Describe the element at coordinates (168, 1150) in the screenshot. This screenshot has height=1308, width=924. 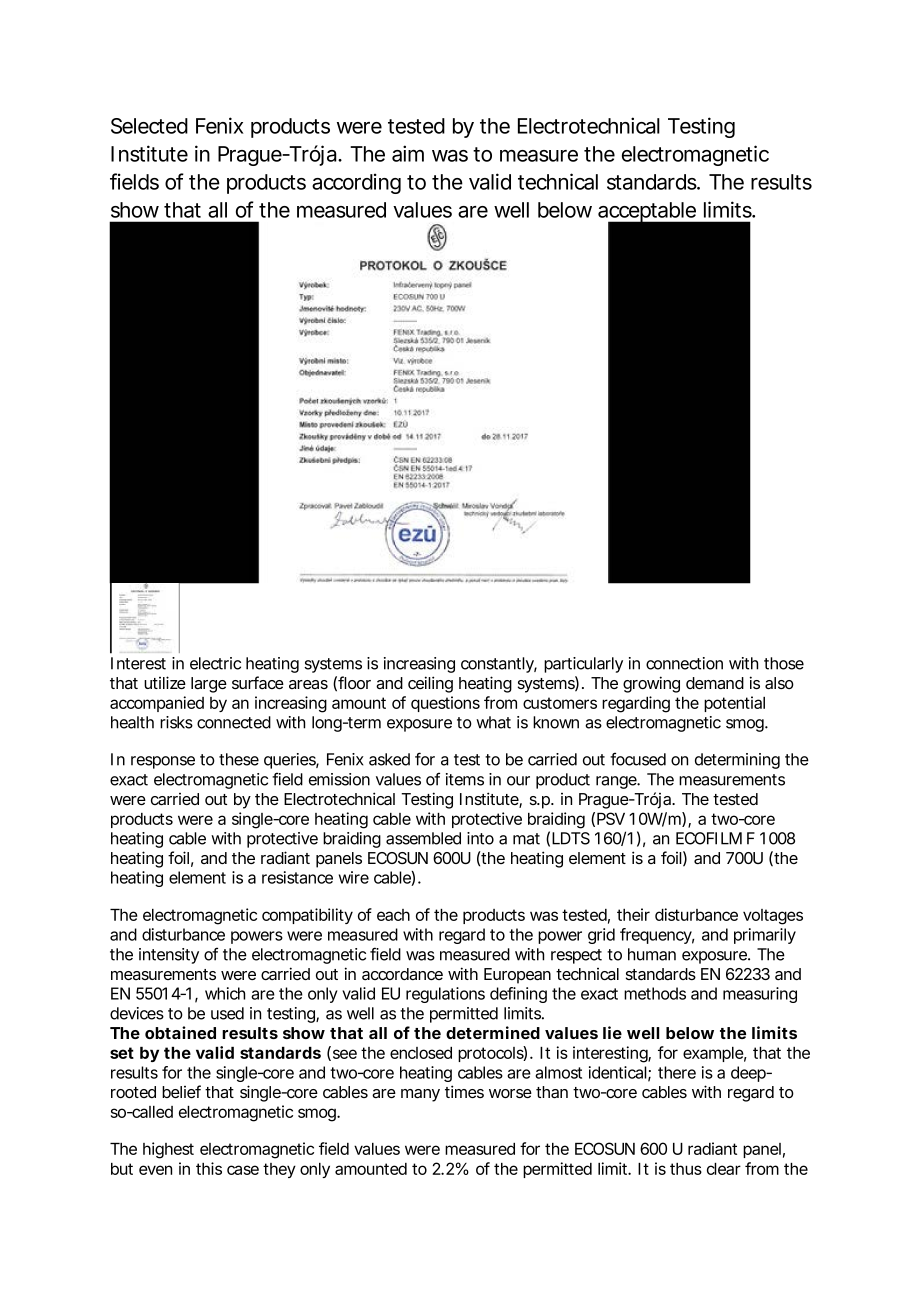
I see `highest` at that location.
